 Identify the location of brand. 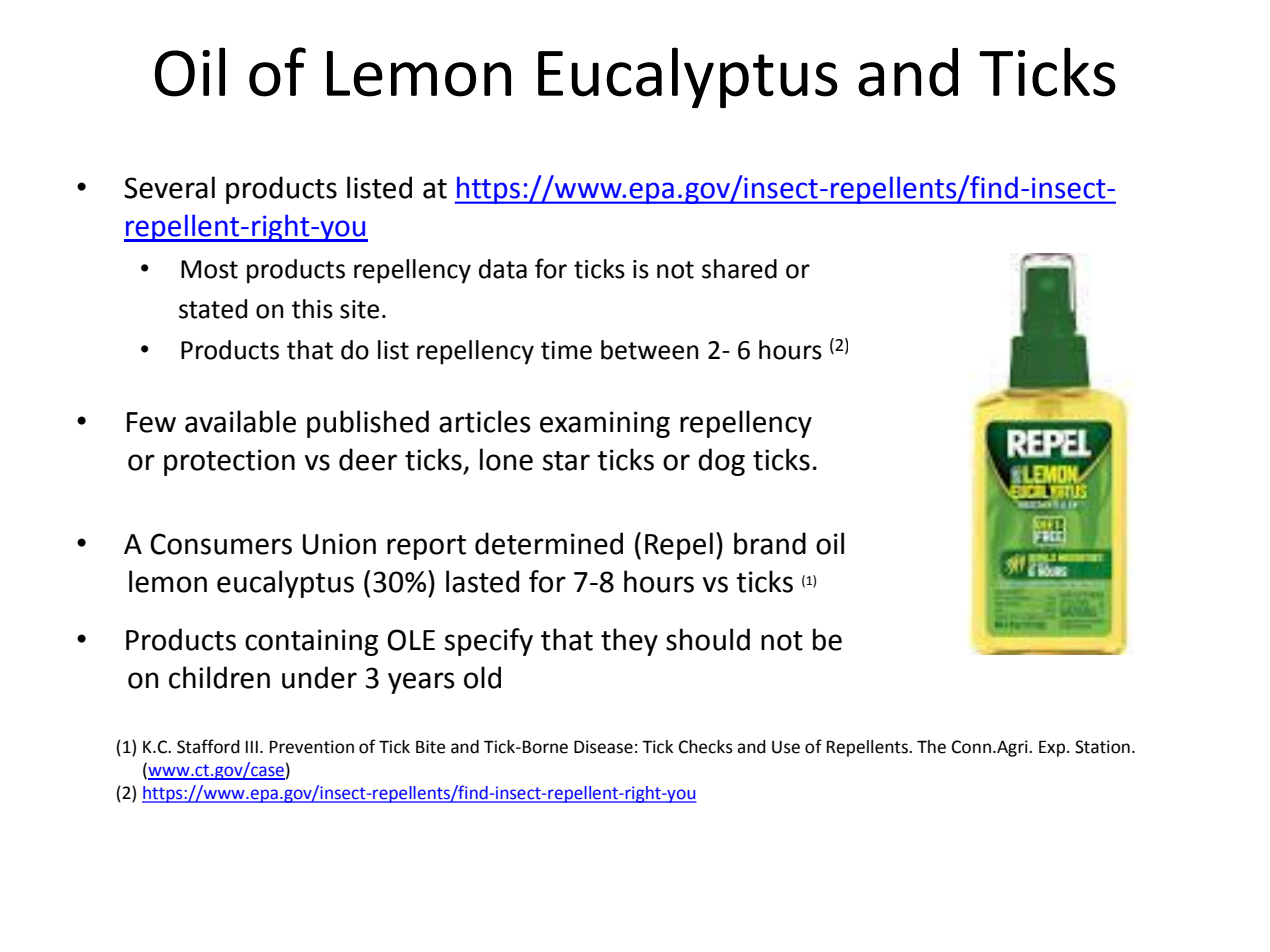
(770, 543).
